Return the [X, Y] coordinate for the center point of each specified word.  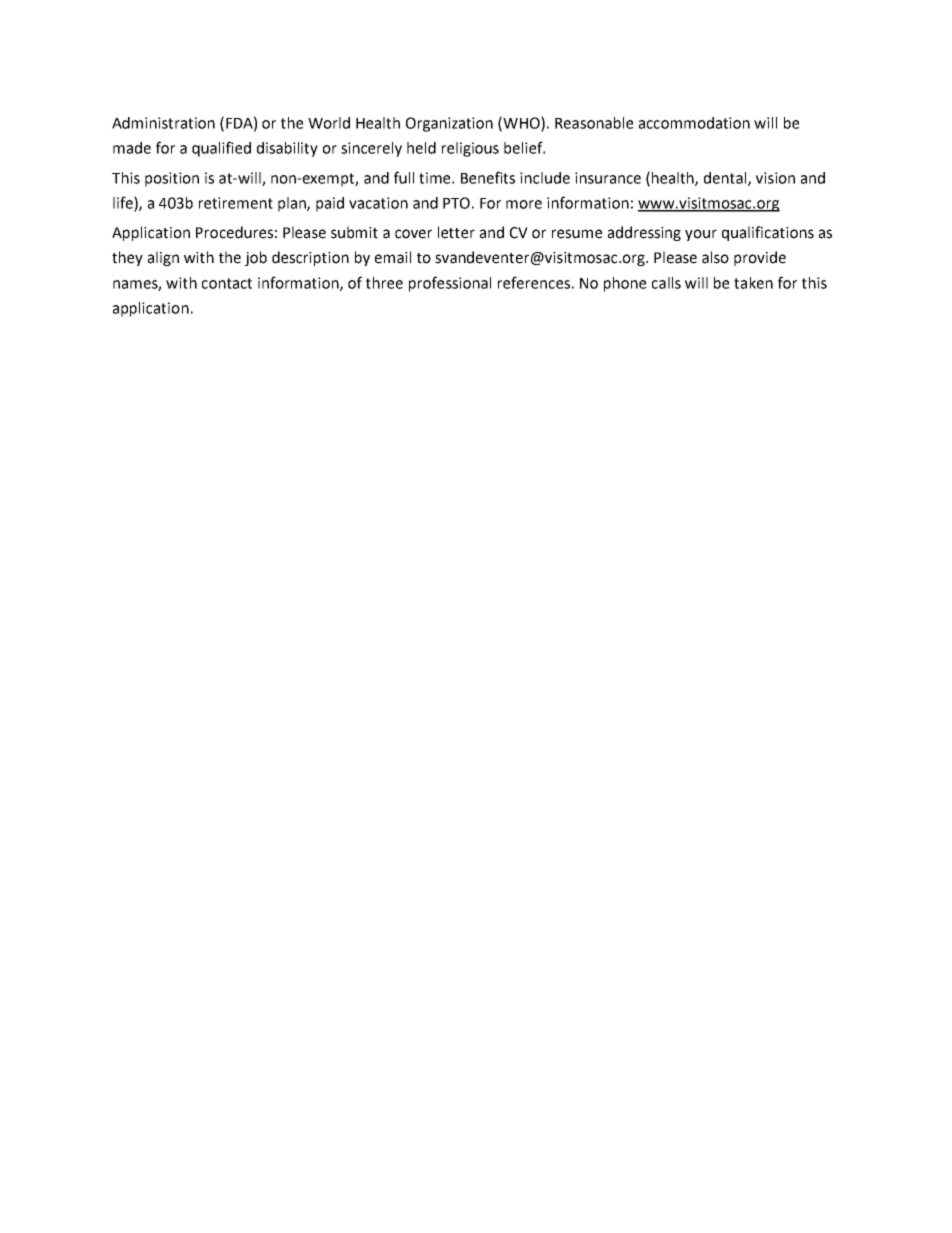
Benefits [488, 177]
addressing [644, 233]
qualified [221, 149]
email [393, 257]
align [163, 258]
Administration [163, 123]
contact [227, 283]
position [172, 179]
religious [470, 149]
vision [775, 178]
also [715, 257]
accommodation [694, 123]
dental [726, 179]
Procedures [234, 232]
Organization [449, 124]
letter [456, 232]
